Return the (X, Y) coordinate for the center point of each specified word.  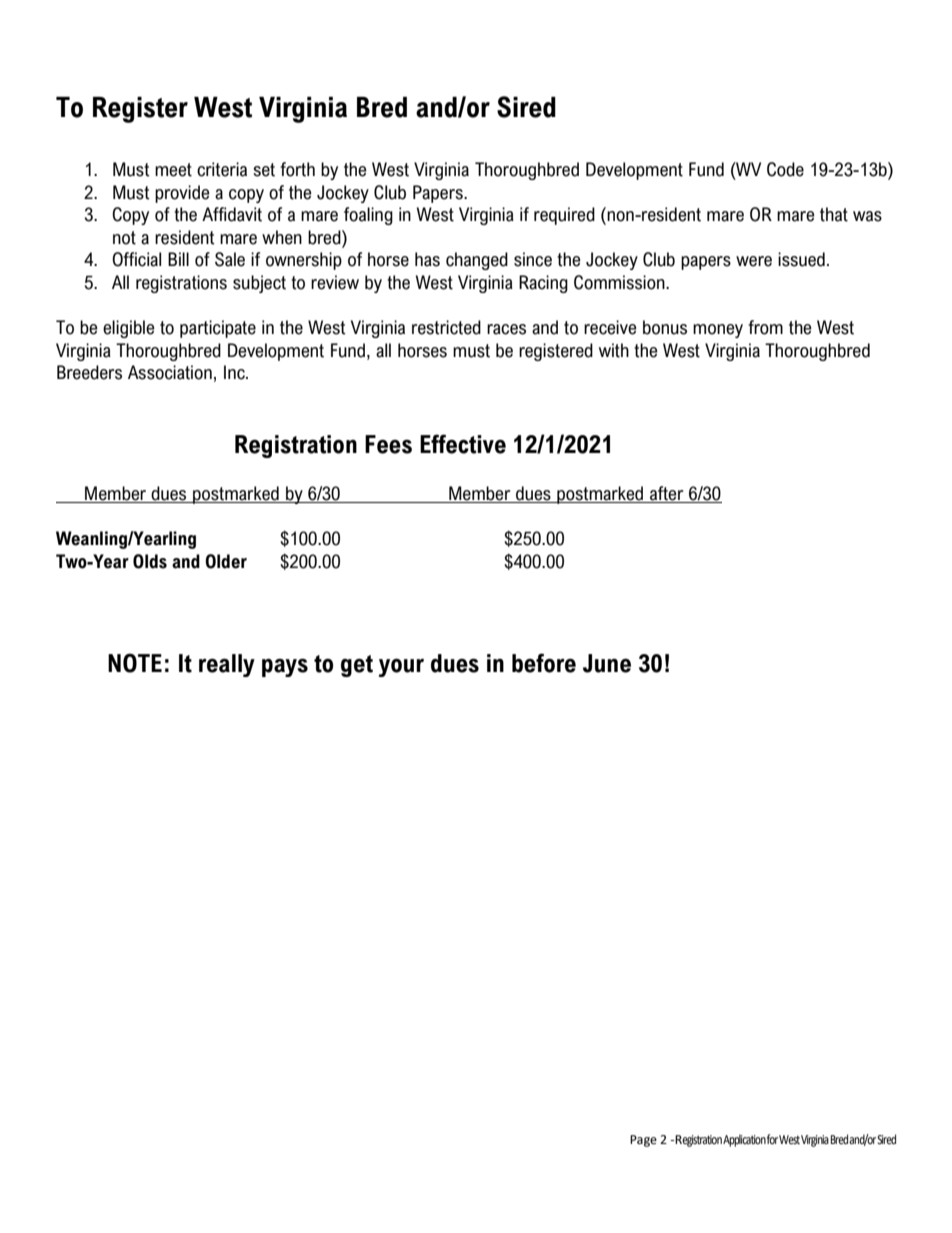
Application (744, 1140)
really (227, 665)
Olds (150, 561)
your (401, 667)
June (607, 663)
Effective (463, 444)
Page (643, 1141)
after (667, 494)
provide (182, 194)
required (564, 216)
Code (785, 169)
